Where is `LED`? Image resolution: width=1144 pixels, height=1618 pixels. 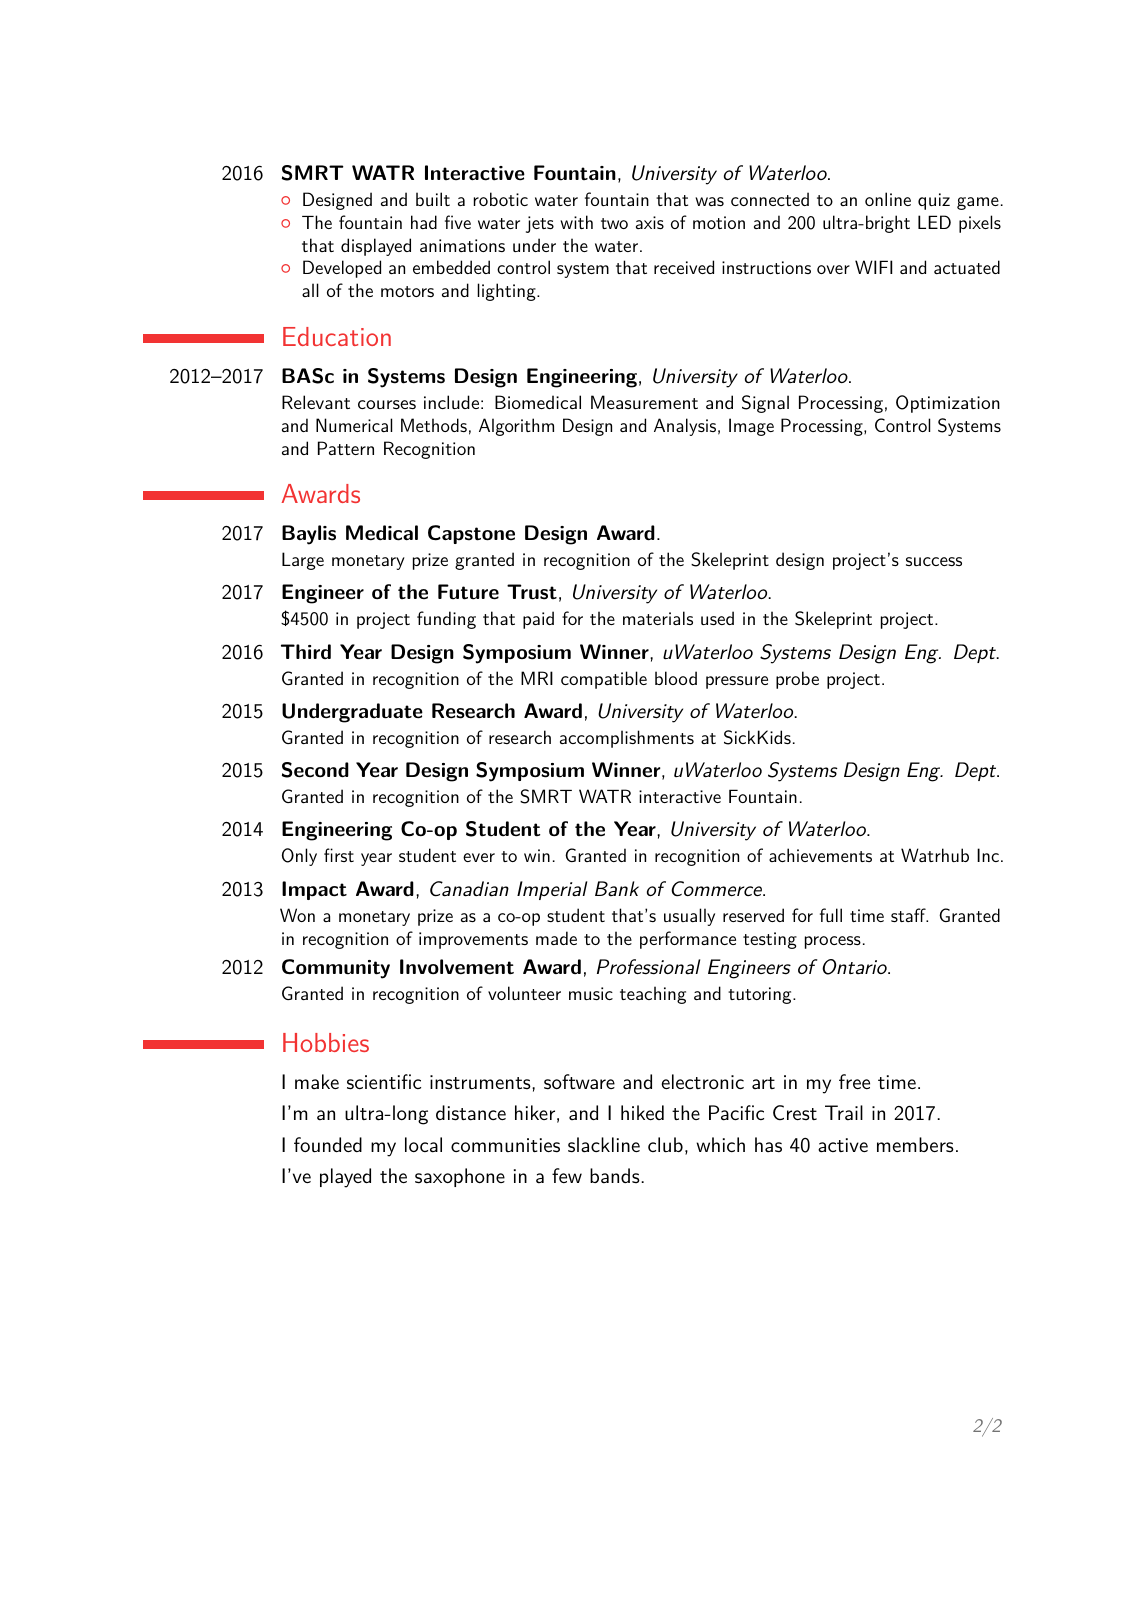
LED is located at coordinates (934, 222).
